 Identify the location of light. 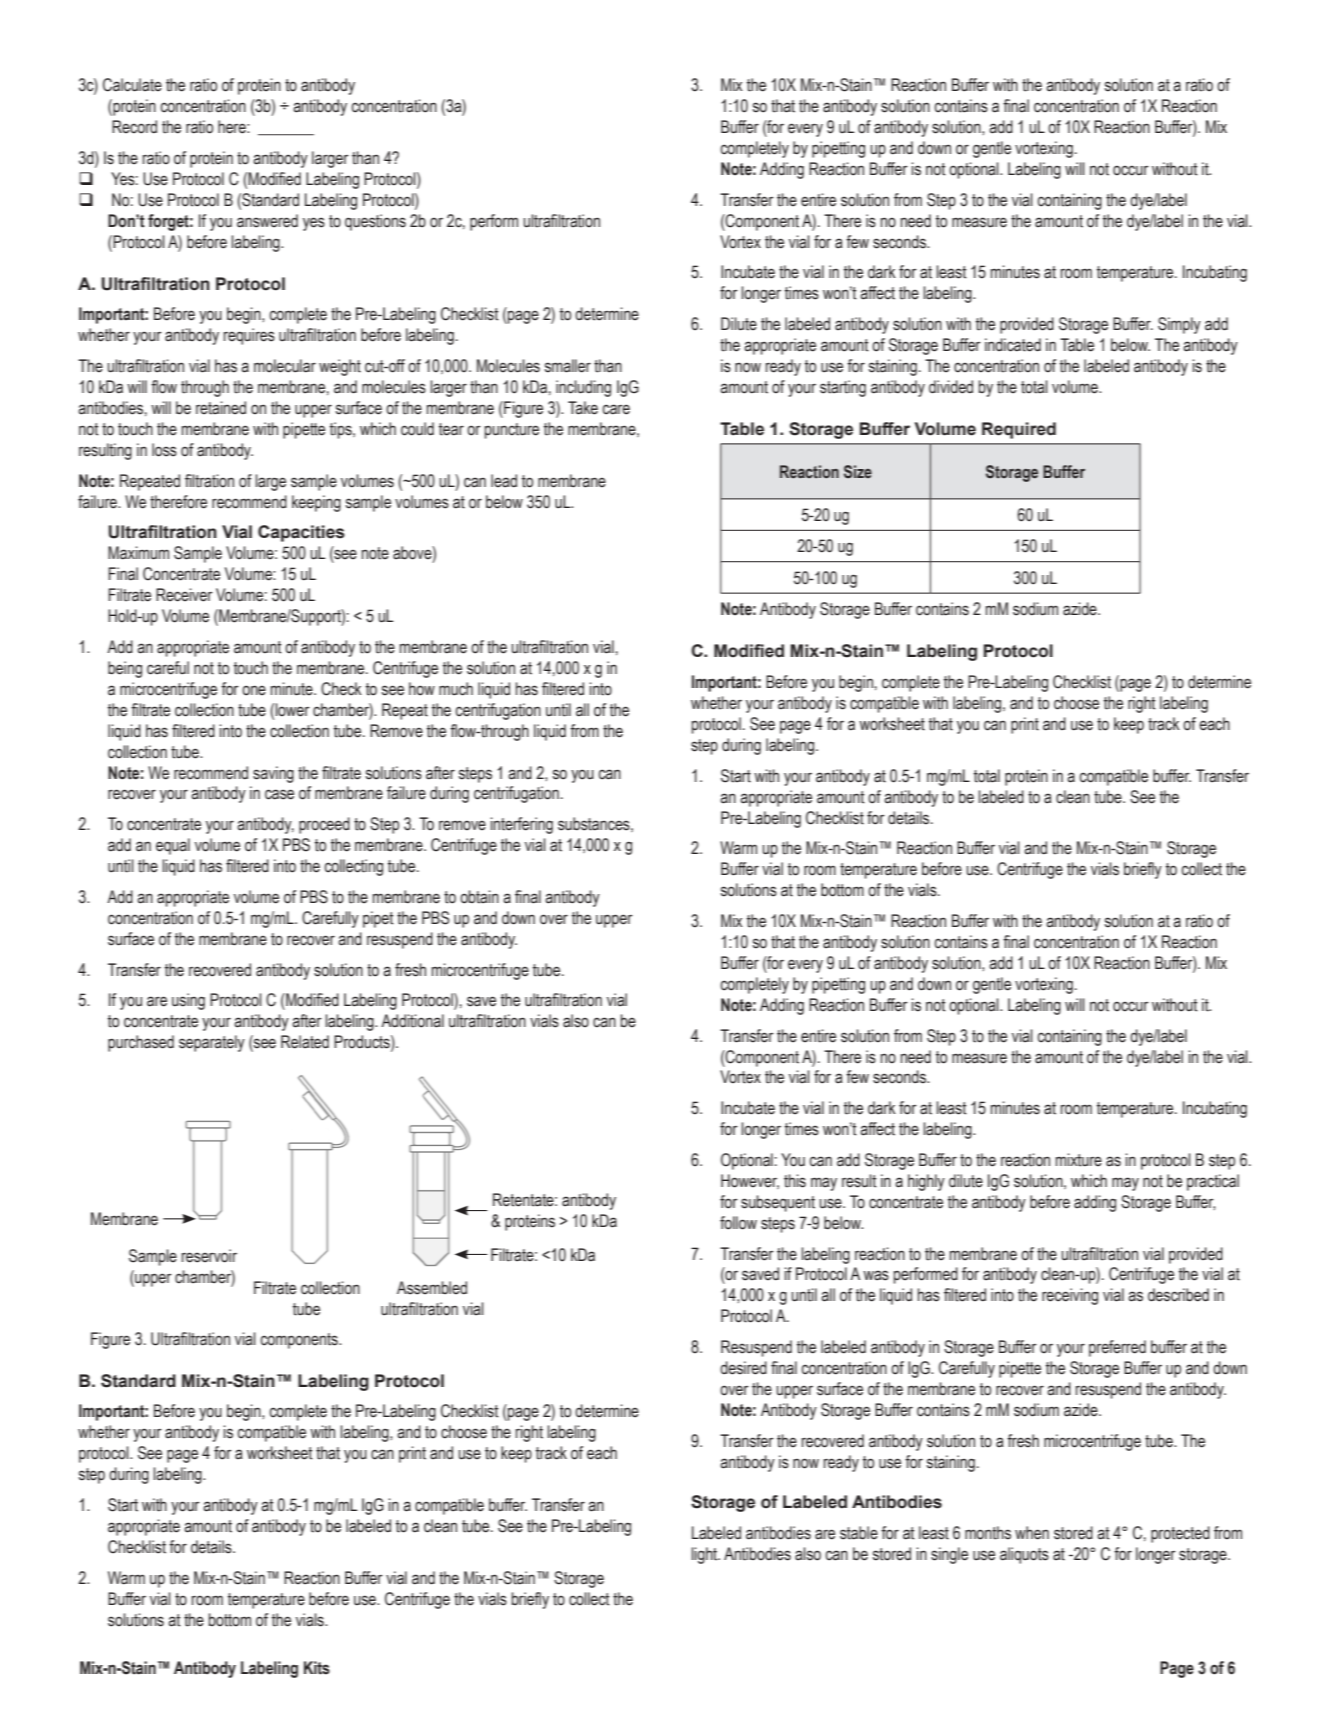
(705, 1555).
